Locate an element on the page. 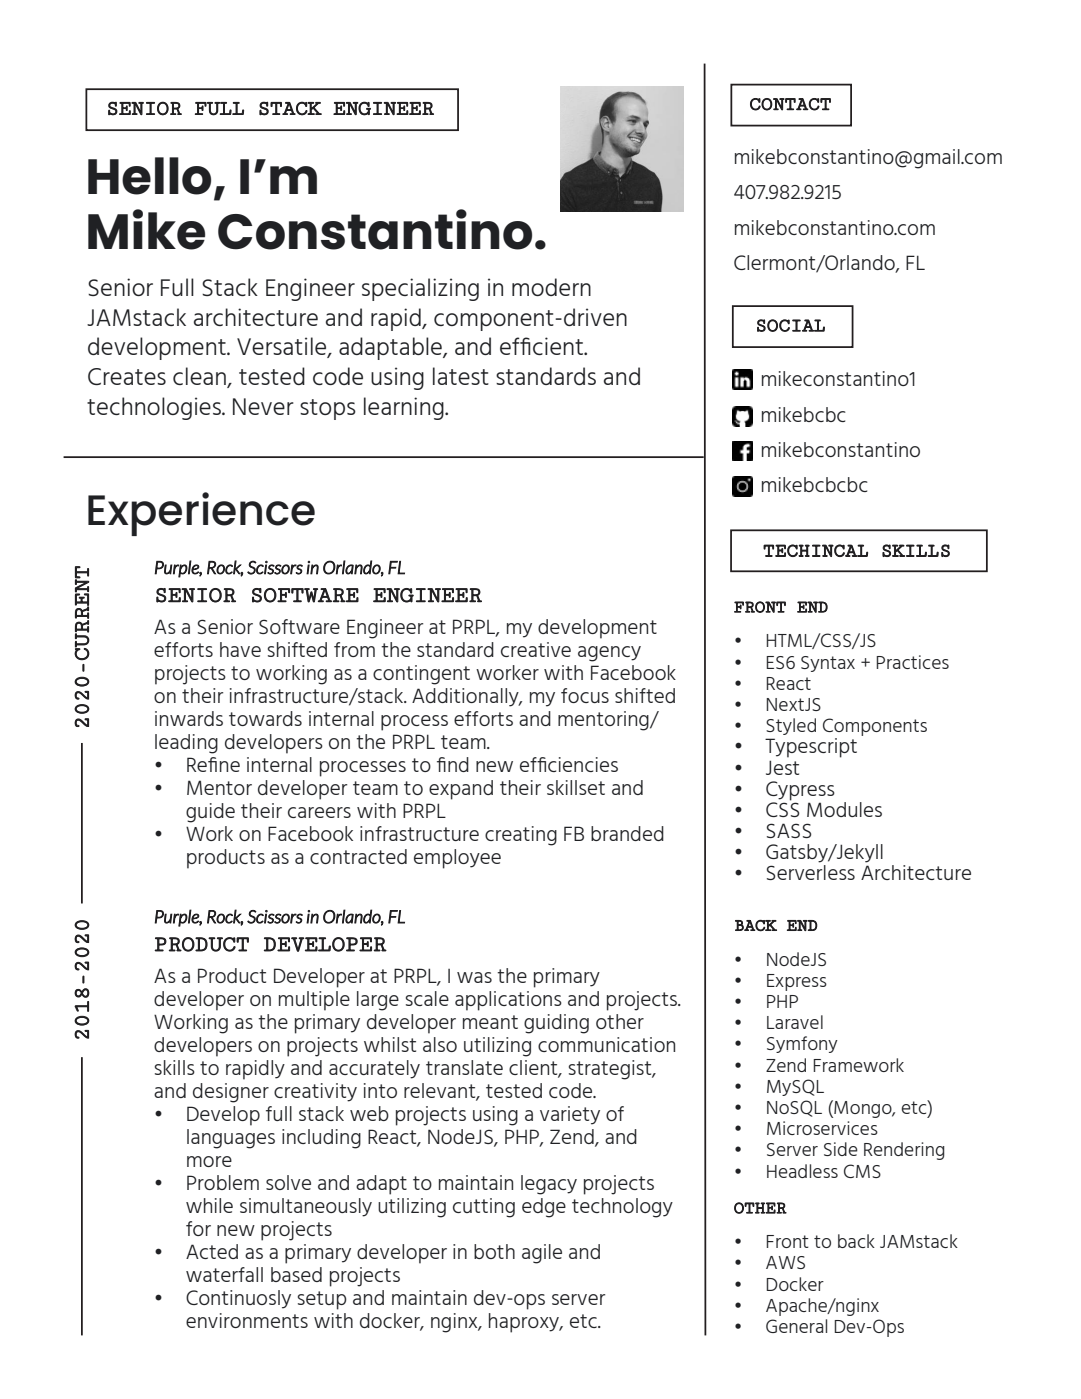 The height and width of the page is (1399, 1081). Hello is located at coordinates (149, 176).
